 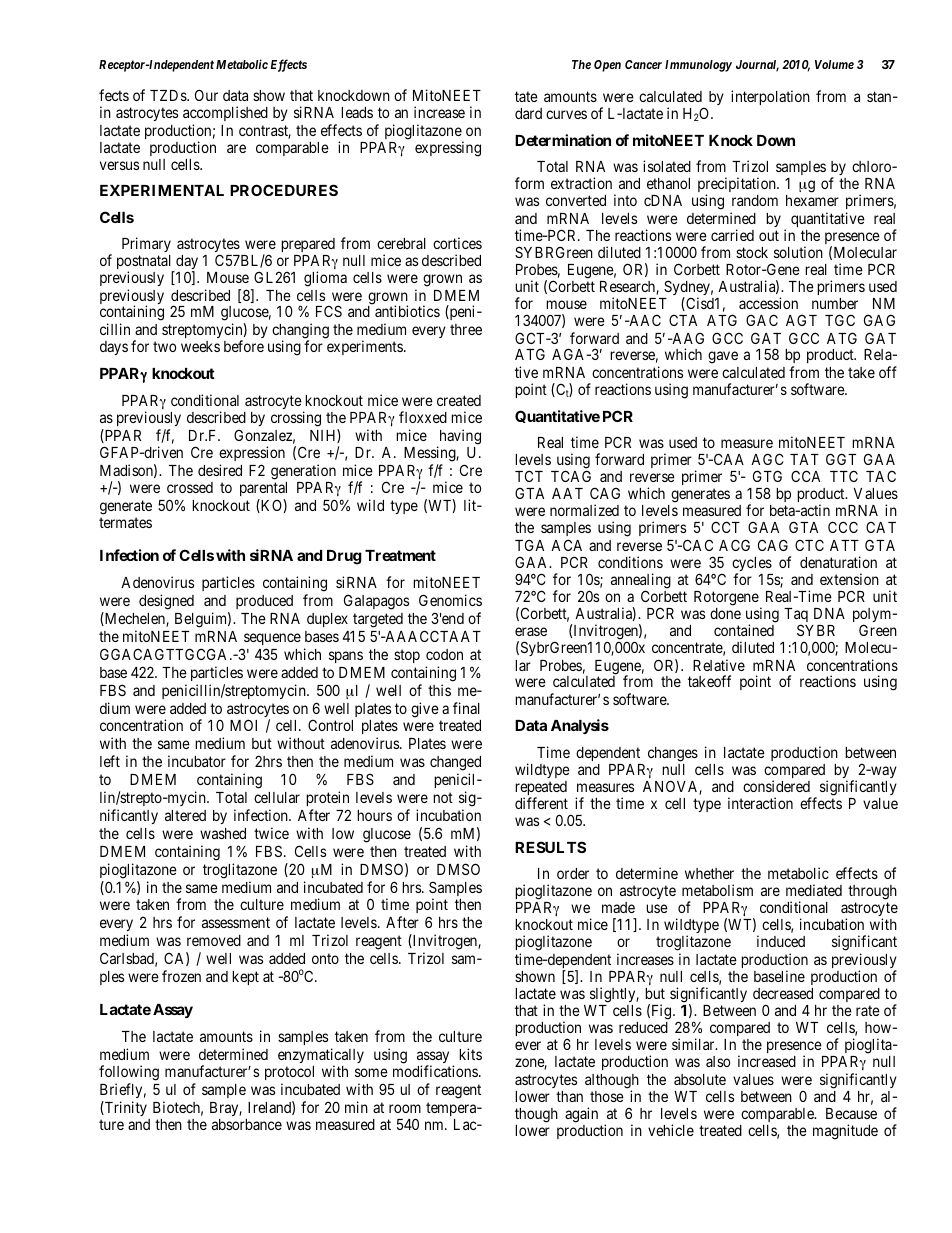 I want to click on absorbance, so click(x=247, y=1124).
